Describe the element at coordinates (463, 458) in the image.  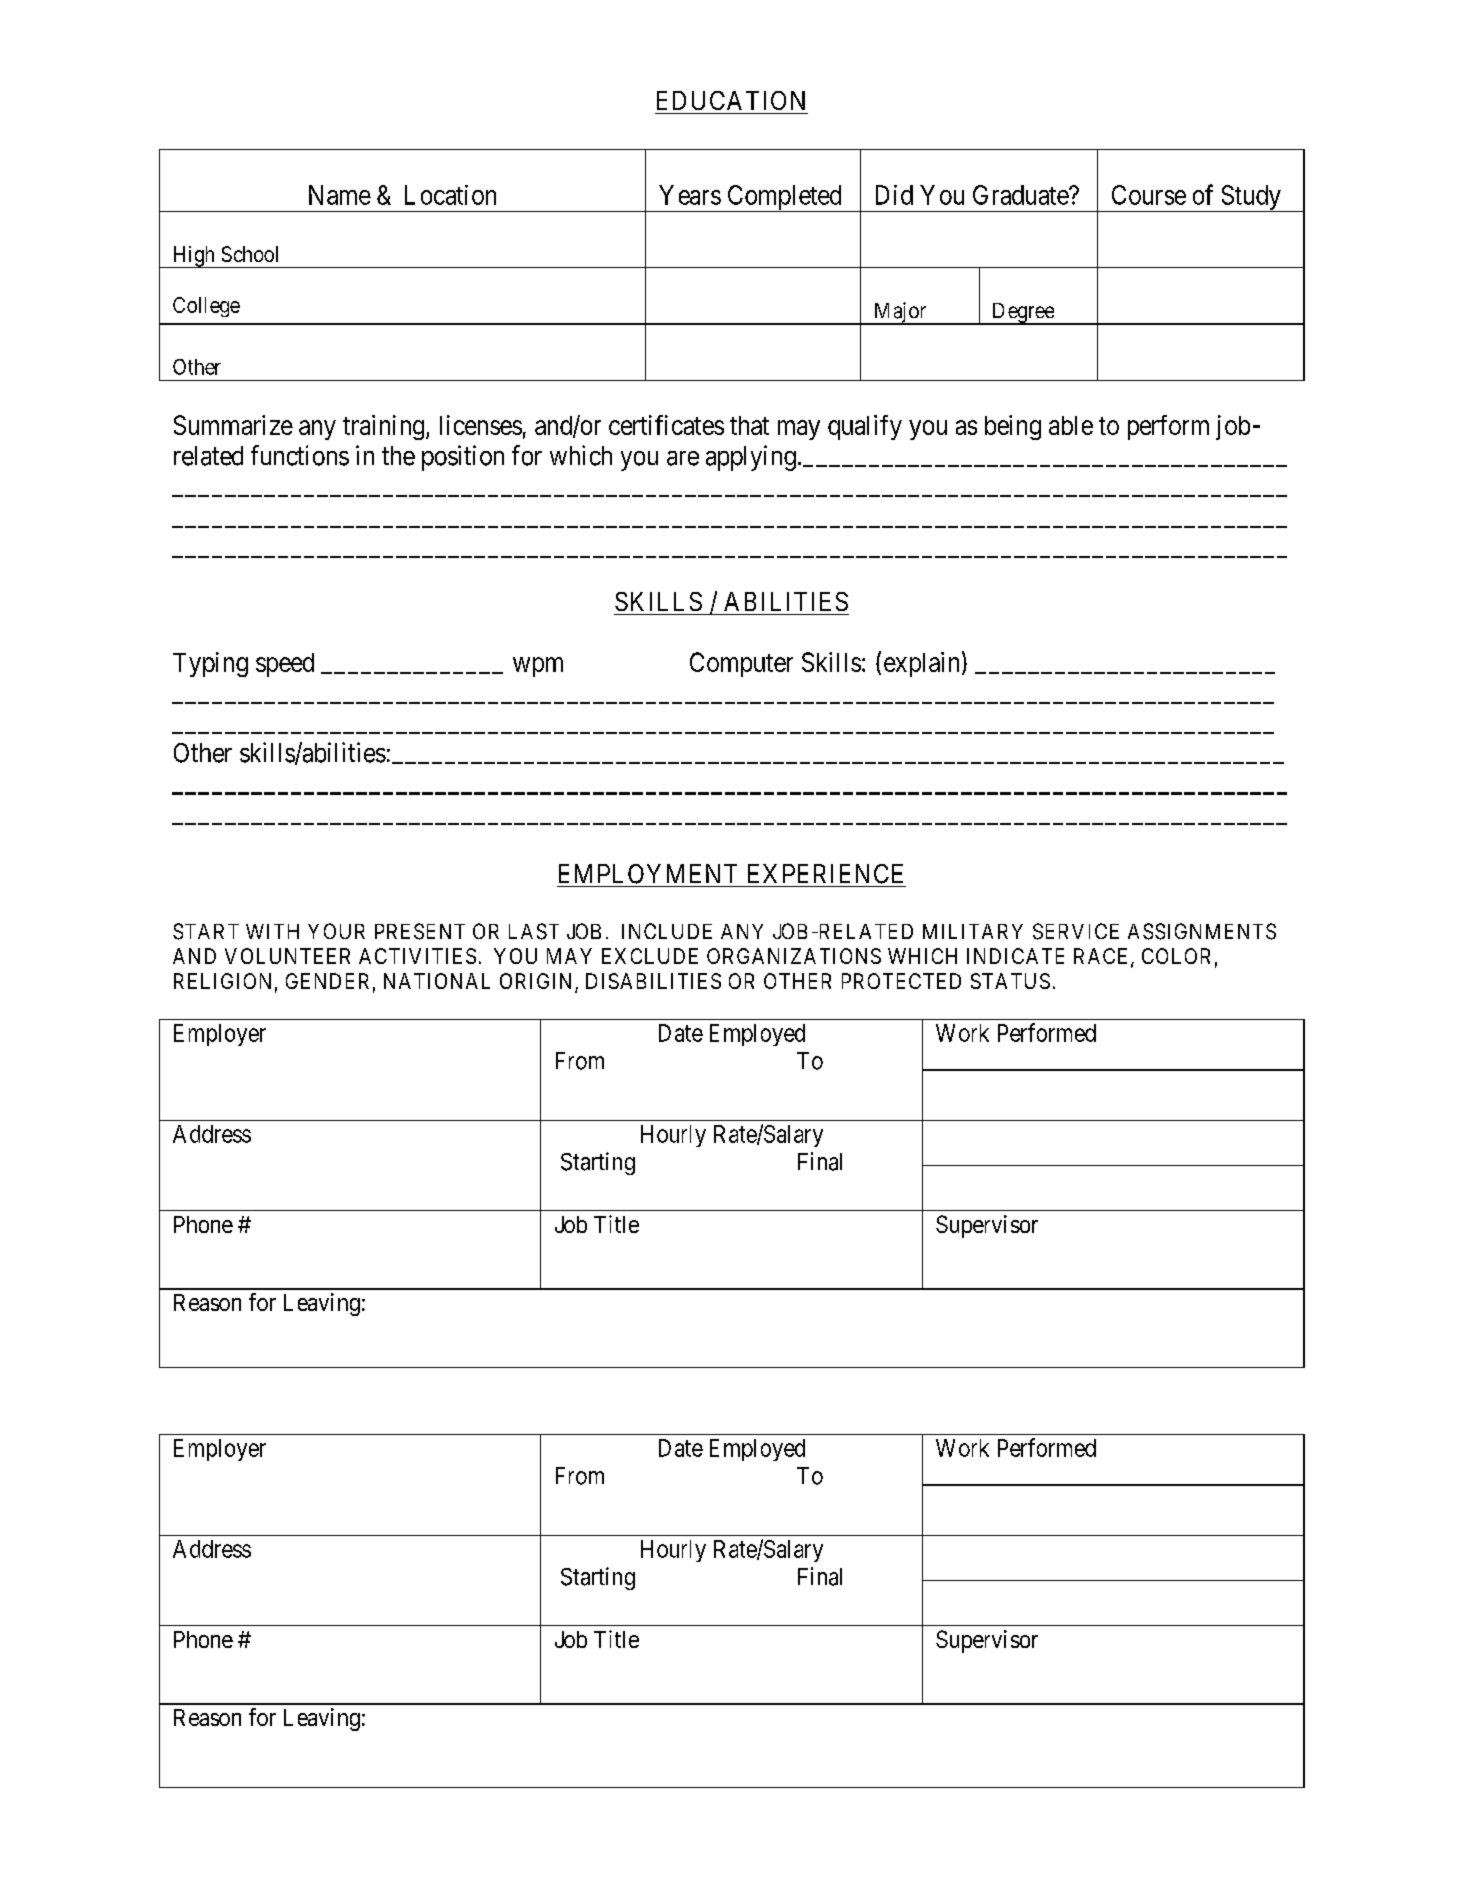
I see `position` at that location.
